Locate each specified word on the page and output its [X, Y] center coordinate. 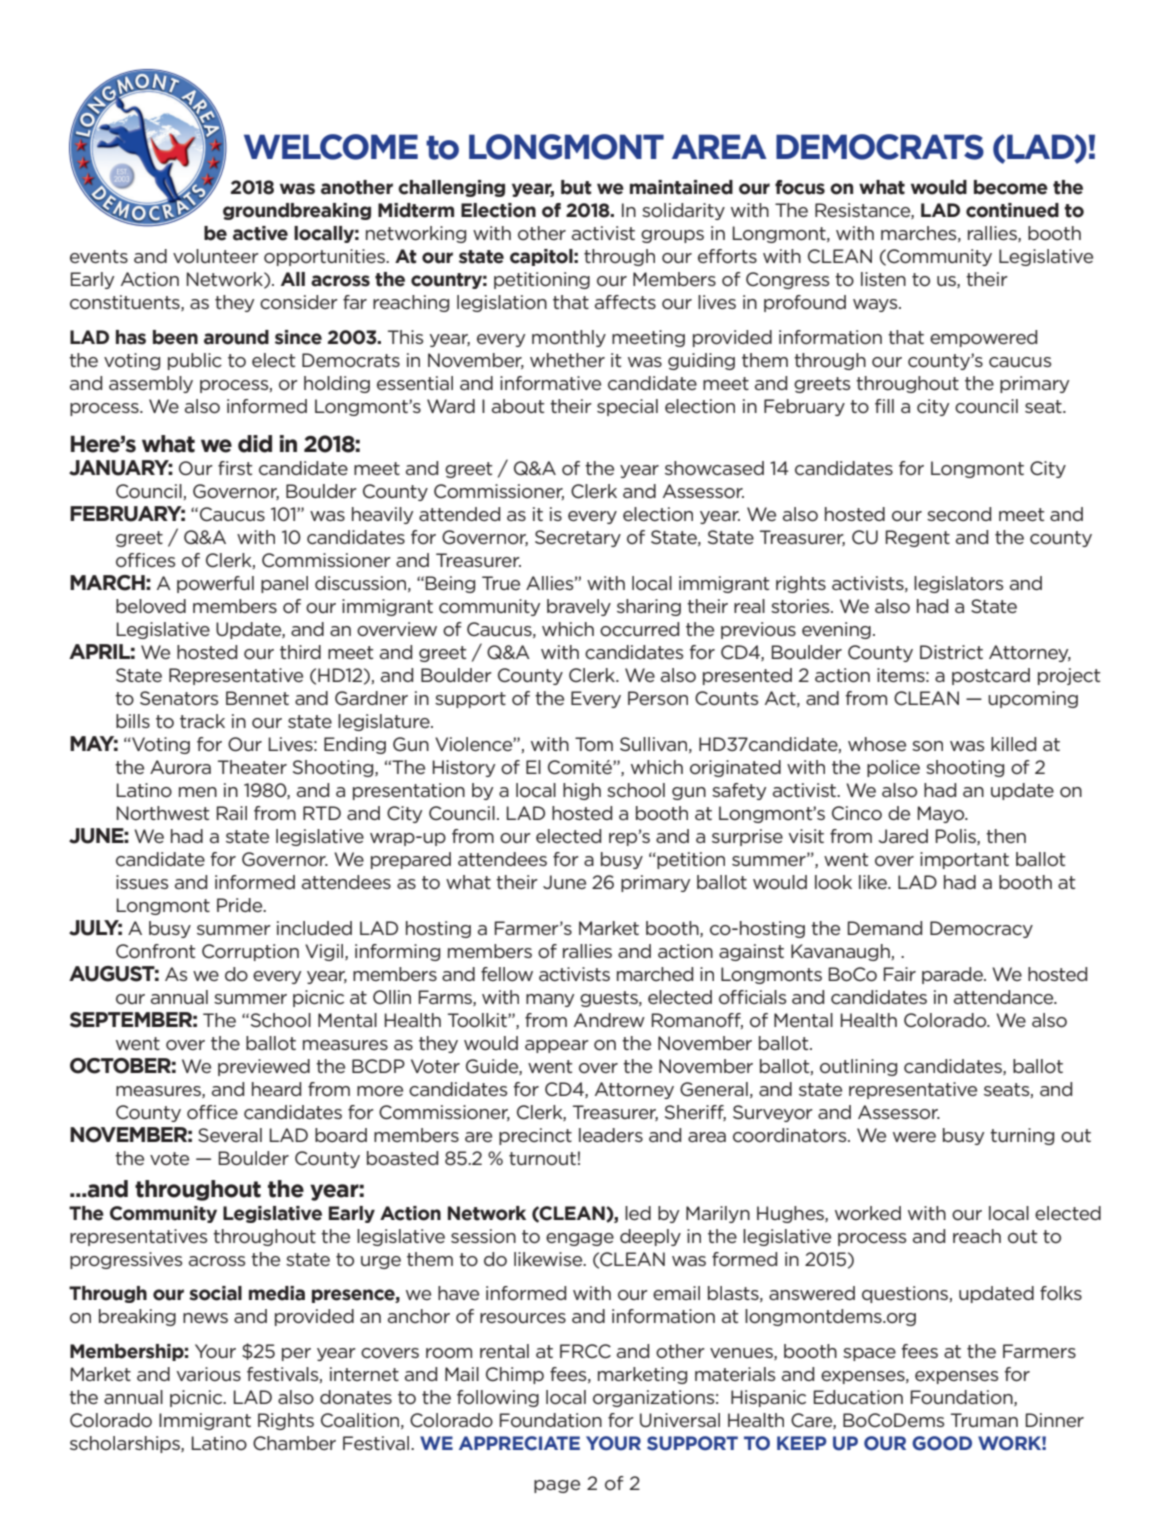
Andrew [609, 1020]
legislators [958, 584]
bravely [579, 607]
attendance [1005, 997]
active [260, 233]
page [557, 1486]
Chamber [294, 1443]
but [576, 187]
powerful [215, 584]
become [1011, 187]
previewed [264, 1067]
